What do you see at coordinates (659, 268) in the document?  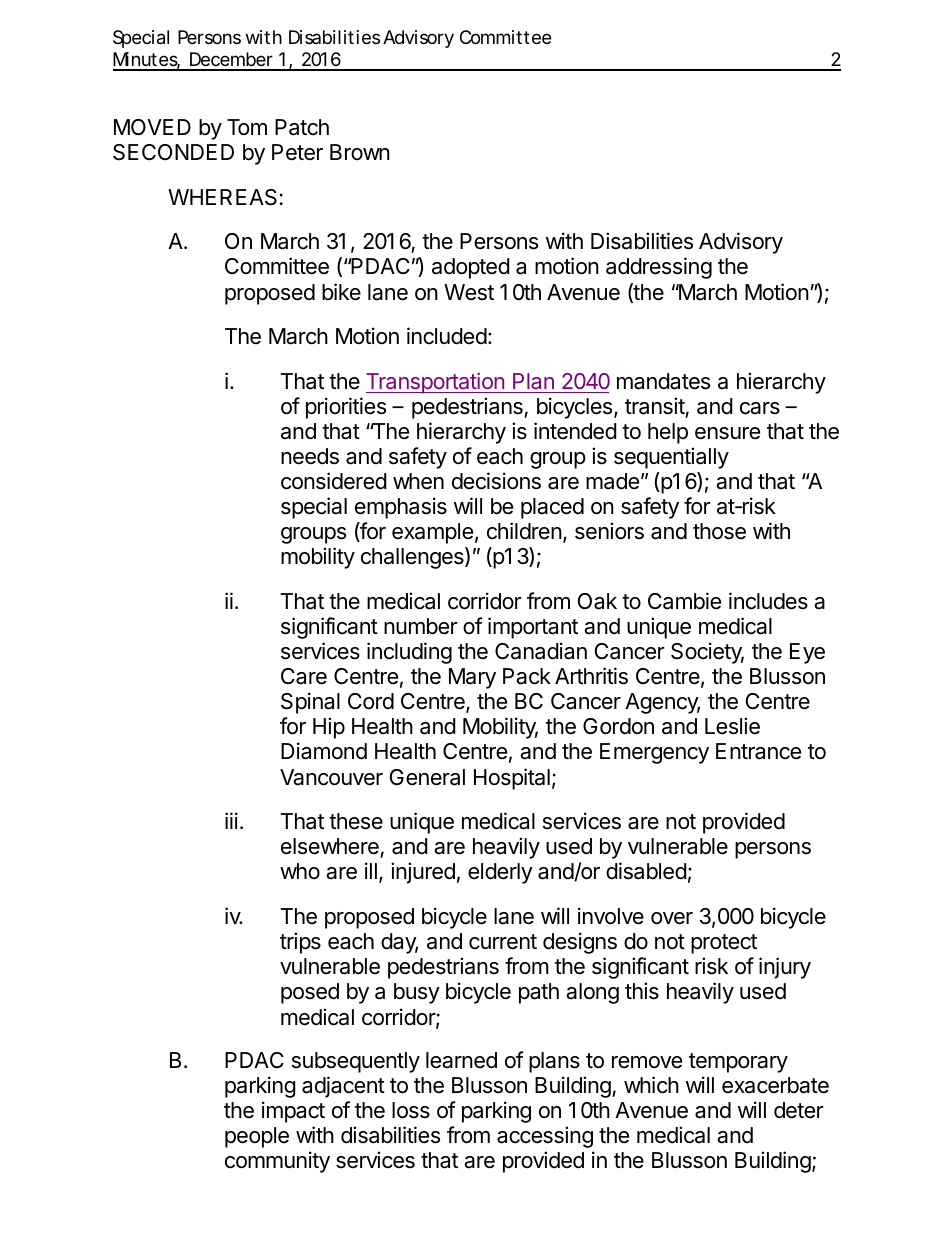 I see `addressing` at bounding box center [659, 268].
